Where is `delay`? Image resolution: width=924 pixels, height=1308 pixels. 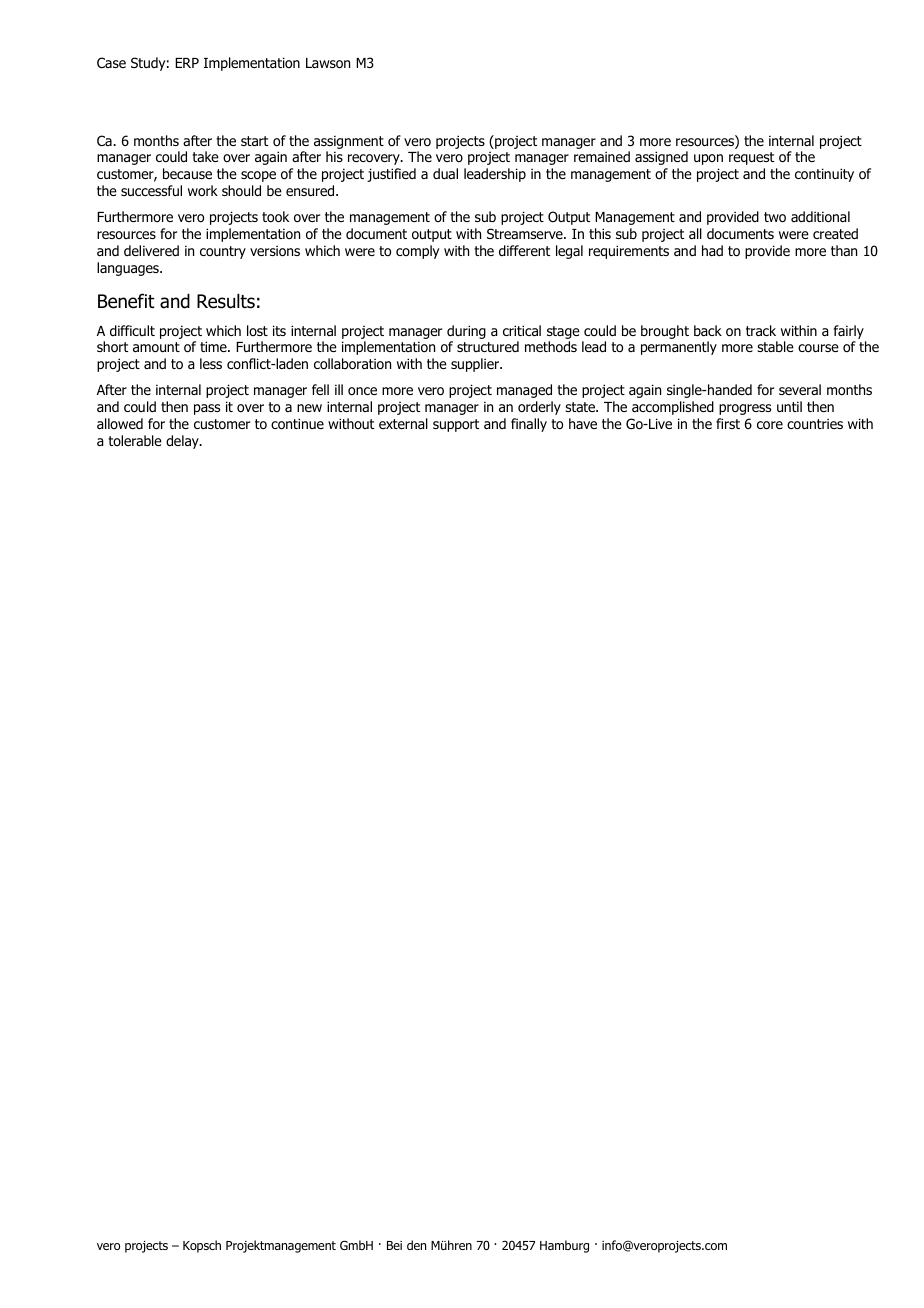
delay is located at coordinates (183, 442).
